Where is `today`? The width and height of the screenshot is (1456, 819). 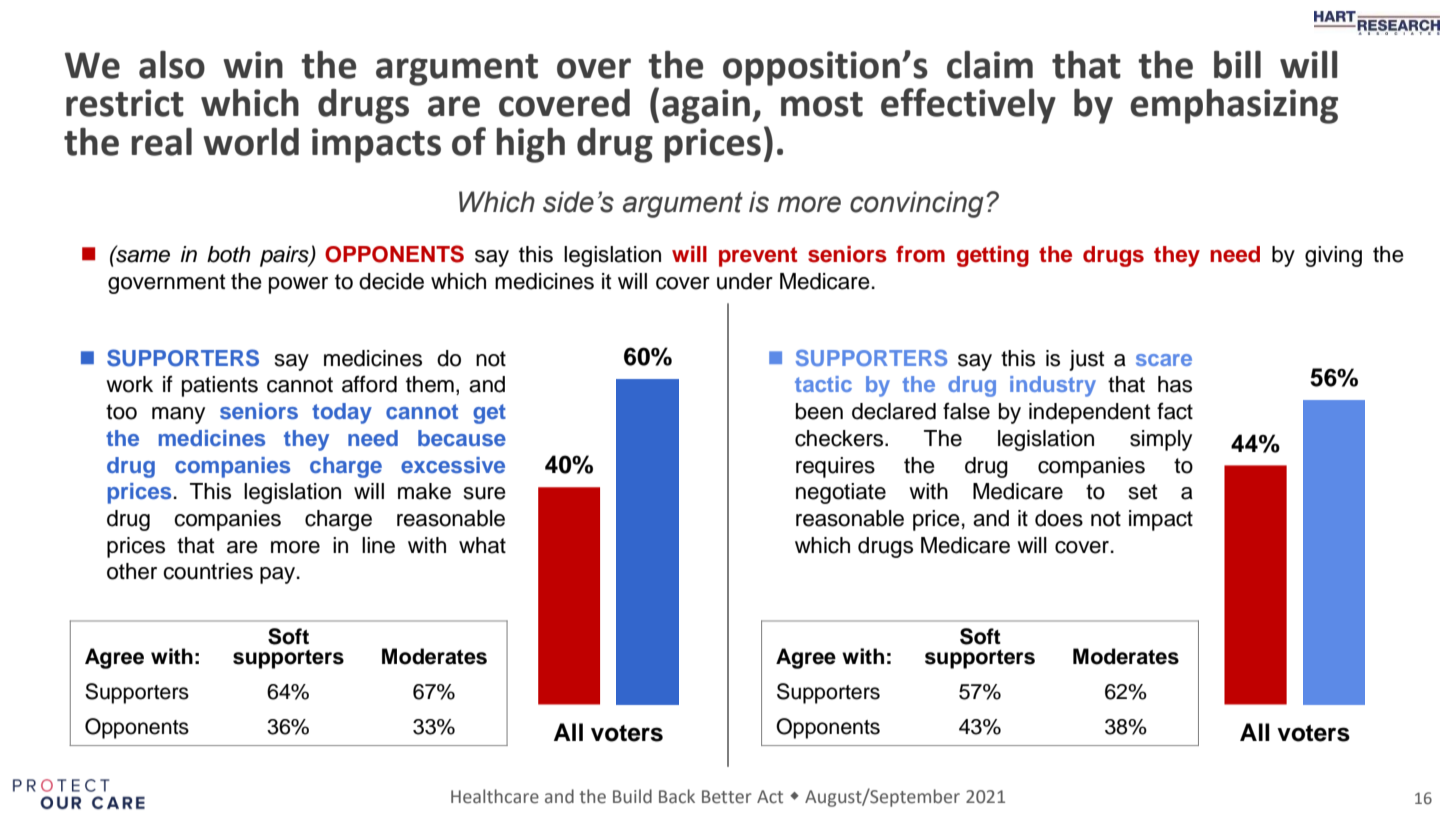
today is located at coordinates (342, 413).
